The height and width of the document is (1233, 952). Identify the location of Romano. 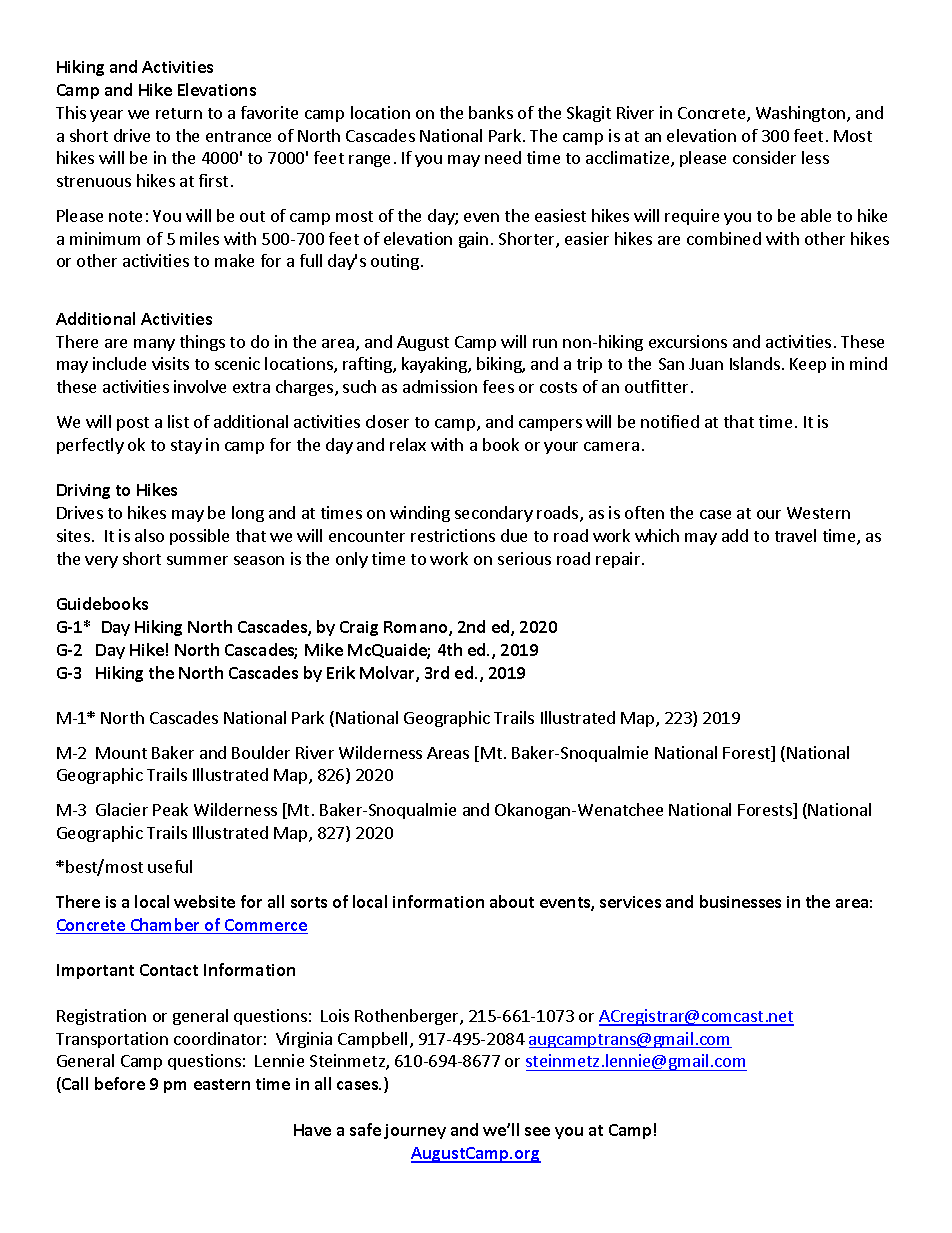
(417, 628).
